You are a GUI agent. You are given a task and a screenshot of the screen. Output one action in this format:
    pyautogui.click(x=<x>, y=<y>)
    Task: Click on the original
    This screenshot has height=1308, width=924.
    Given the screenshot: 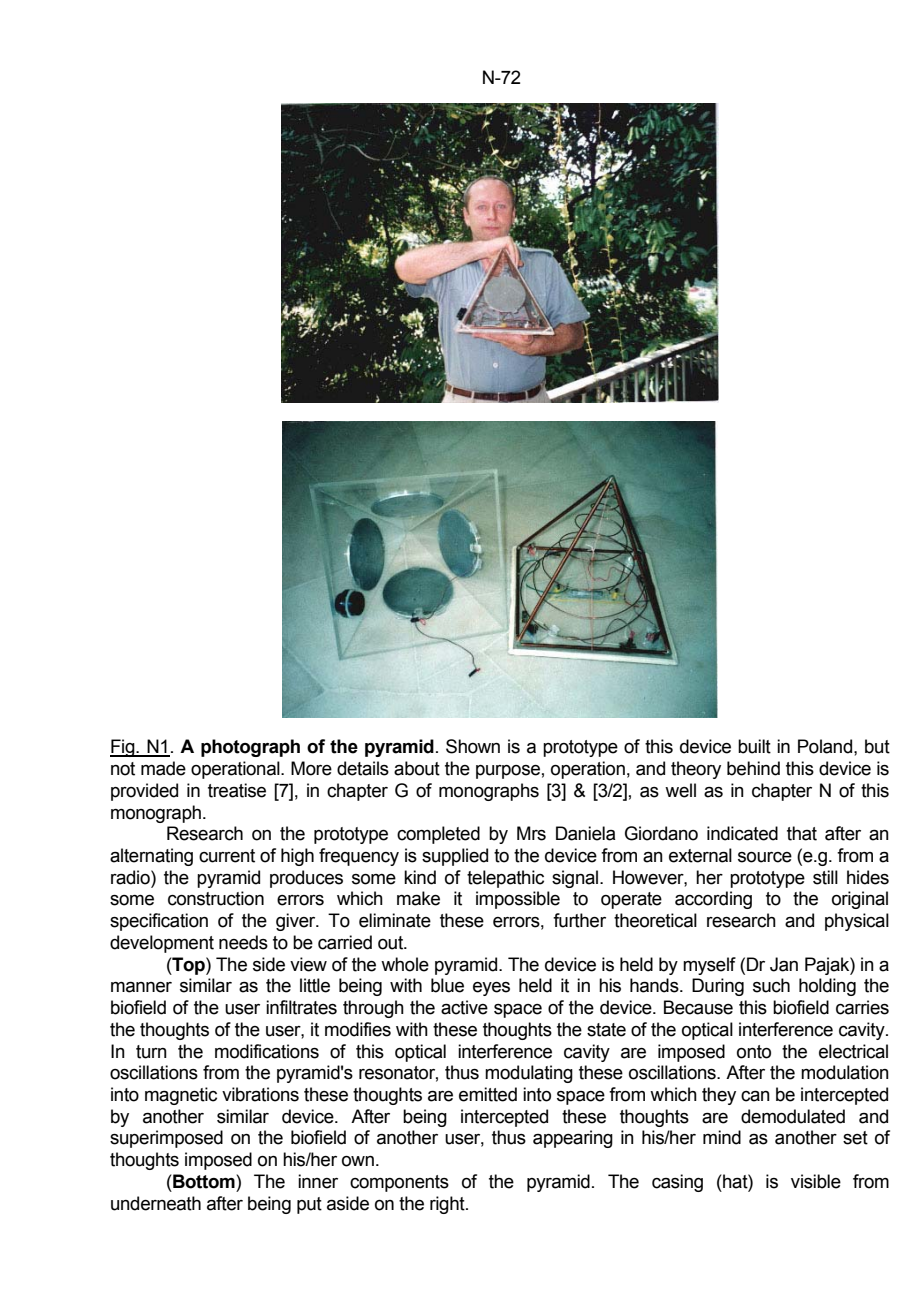 What is the action you would take?
    pyautogui.click(x=860, y=900)
